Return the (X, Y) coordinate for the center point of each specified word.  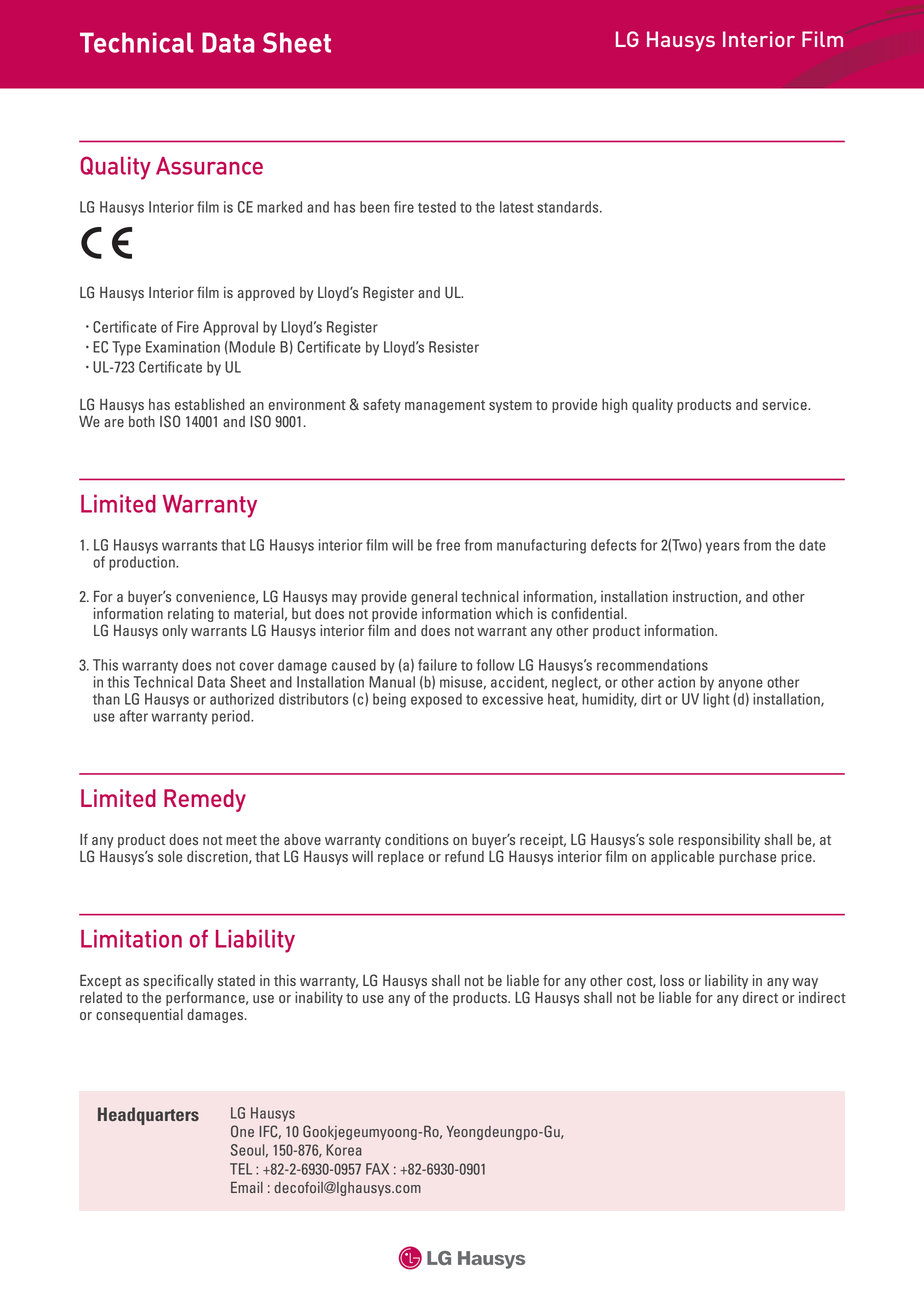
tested (437, 207)
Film (822, 39)
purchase (747, 857)
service (785, 404)
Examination (183, 347)
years (723, 548)
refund (464, 856)
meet (241, 840)
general (434, 598)
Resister (454, 347)
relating (191, 615)
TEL (241, 1169)
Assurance (209, 166)
